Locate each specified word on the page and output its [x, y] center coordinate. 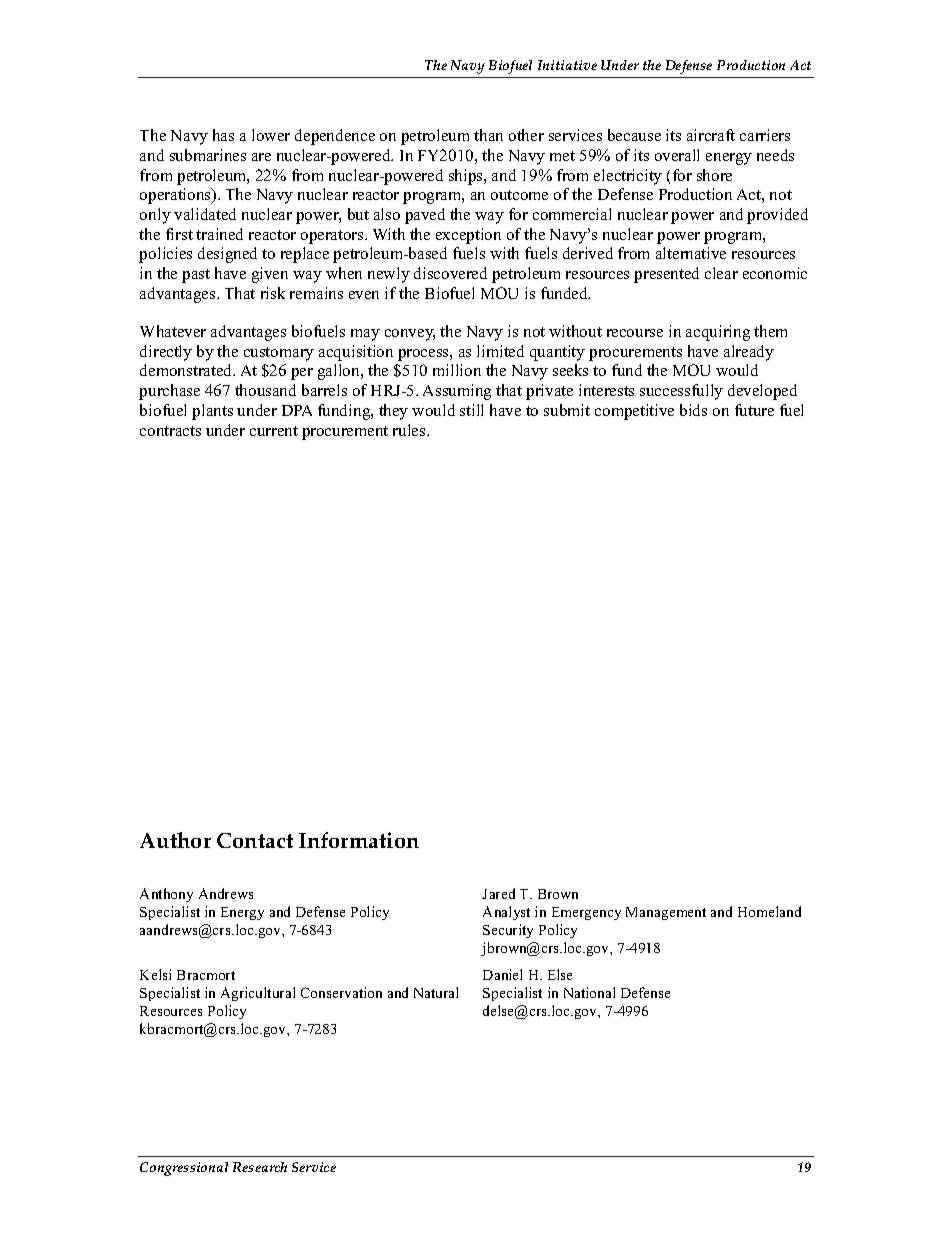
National [589, 992]
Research [260, 1167]
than [488, 135]
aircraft [711, 135]
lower [271, 135]
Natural [436, 992]
